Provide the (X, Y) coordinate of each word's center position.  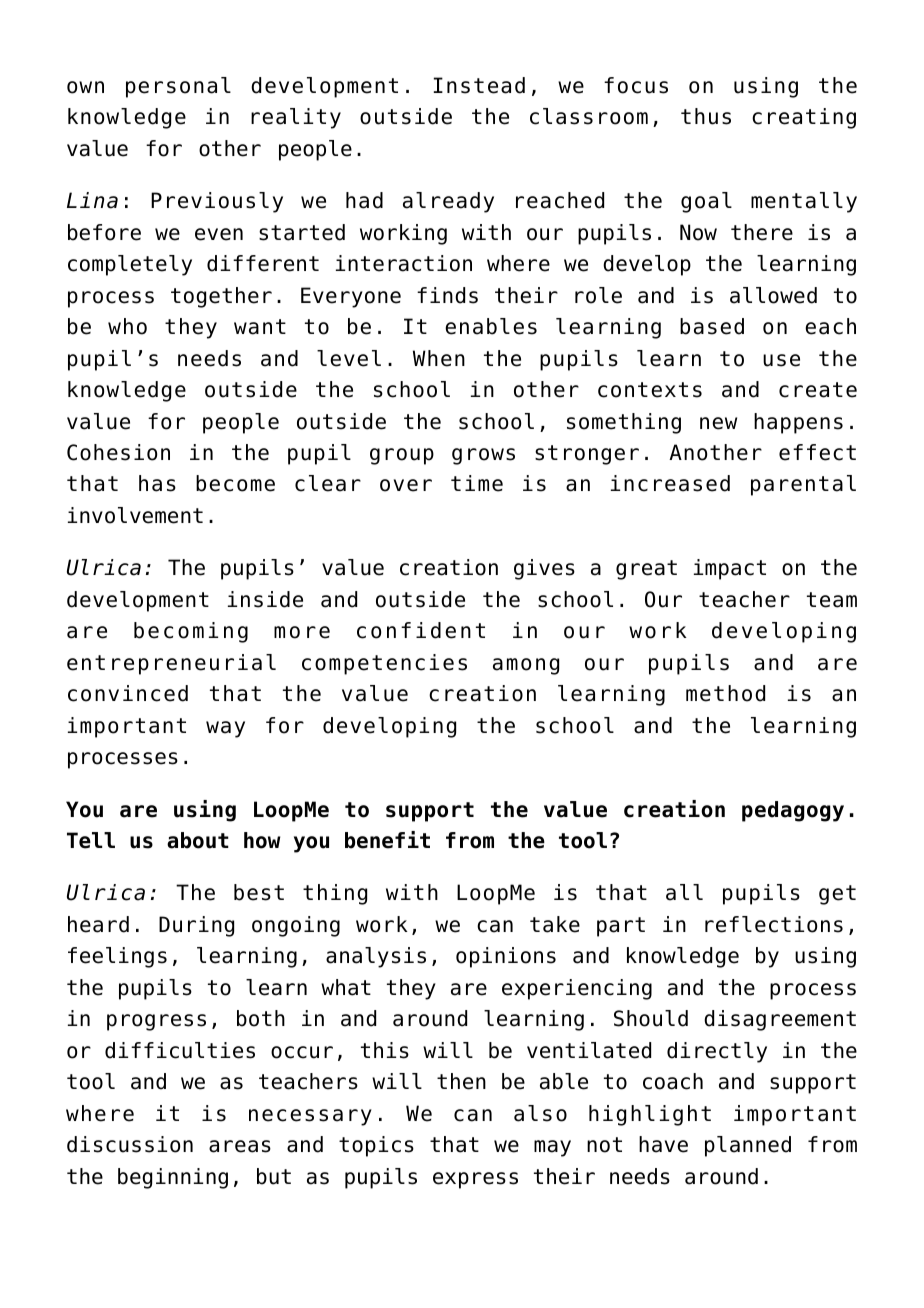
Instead (479, 85)
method (725, 693)
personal (178, 87)
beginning (173, 1178)
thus (706, 116)
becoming (191, 632)
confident (421, 630)
